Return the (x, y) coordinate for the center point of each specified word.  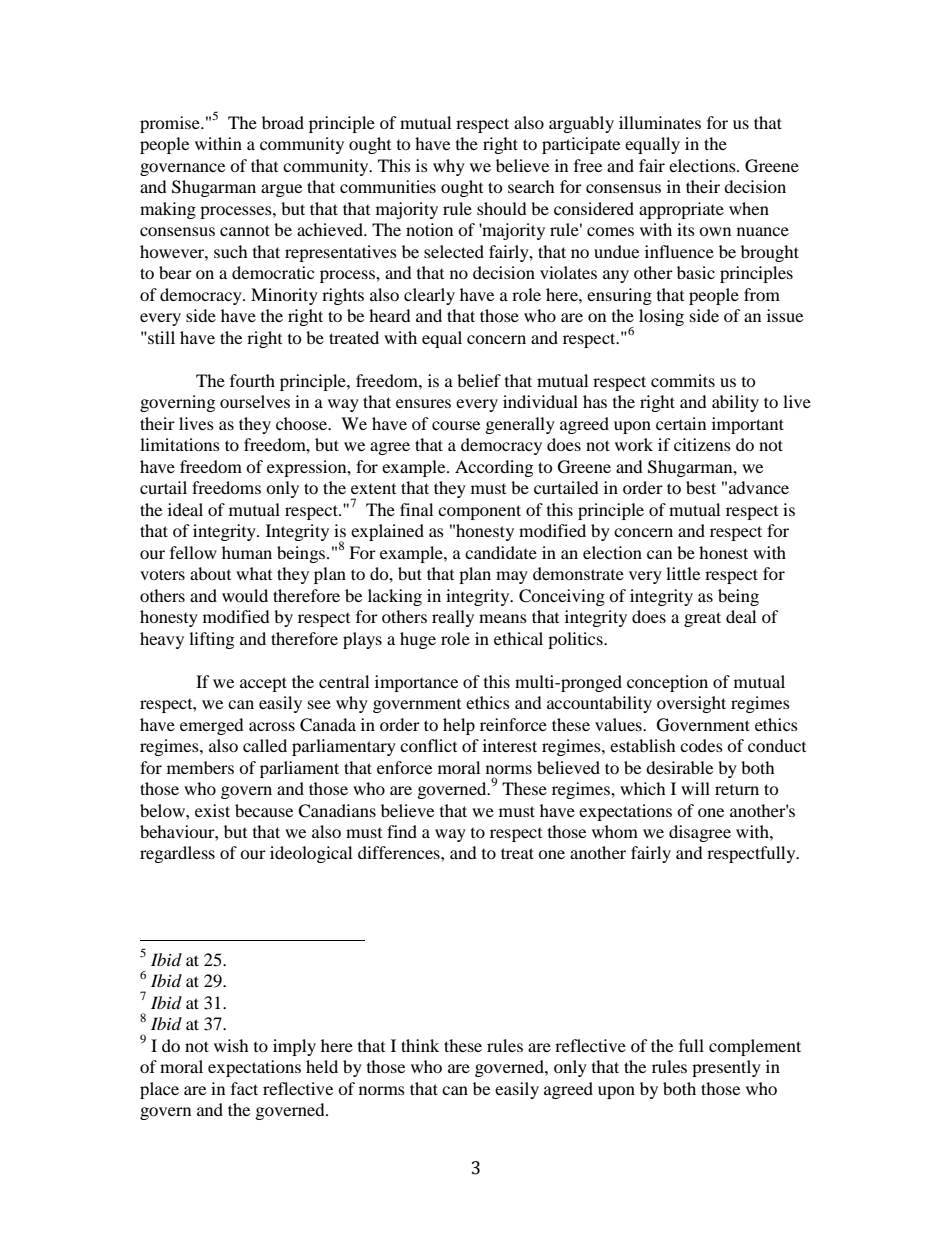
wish (231, 1045)
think (420, 1045)
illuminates (660, 122)
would (245, 595)
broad (283, 122)
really (453, 618)
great (702, 619)
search (531, 186)
